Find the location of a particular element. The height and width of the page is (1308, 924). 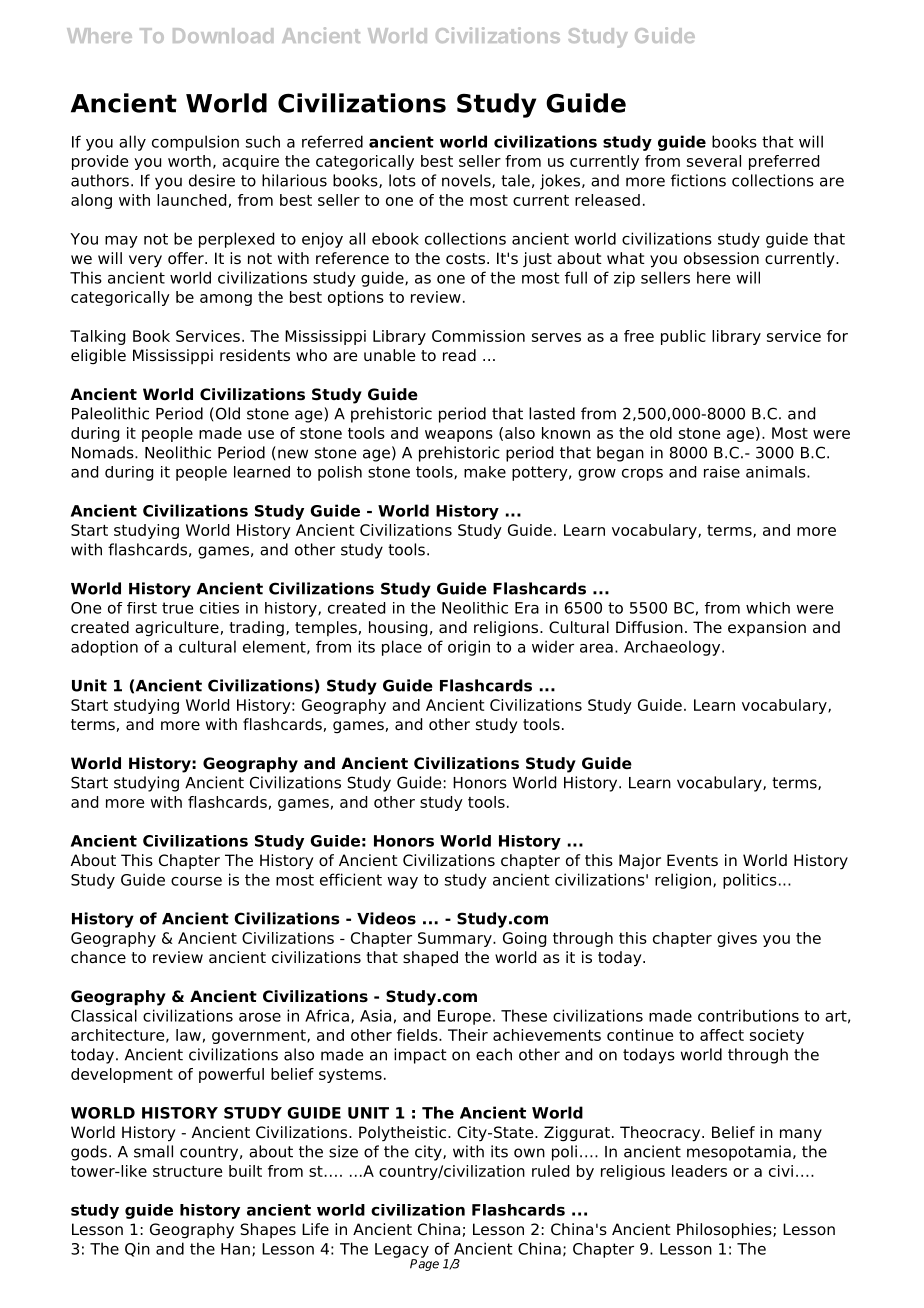

read is located at coordinates (459, 355).
